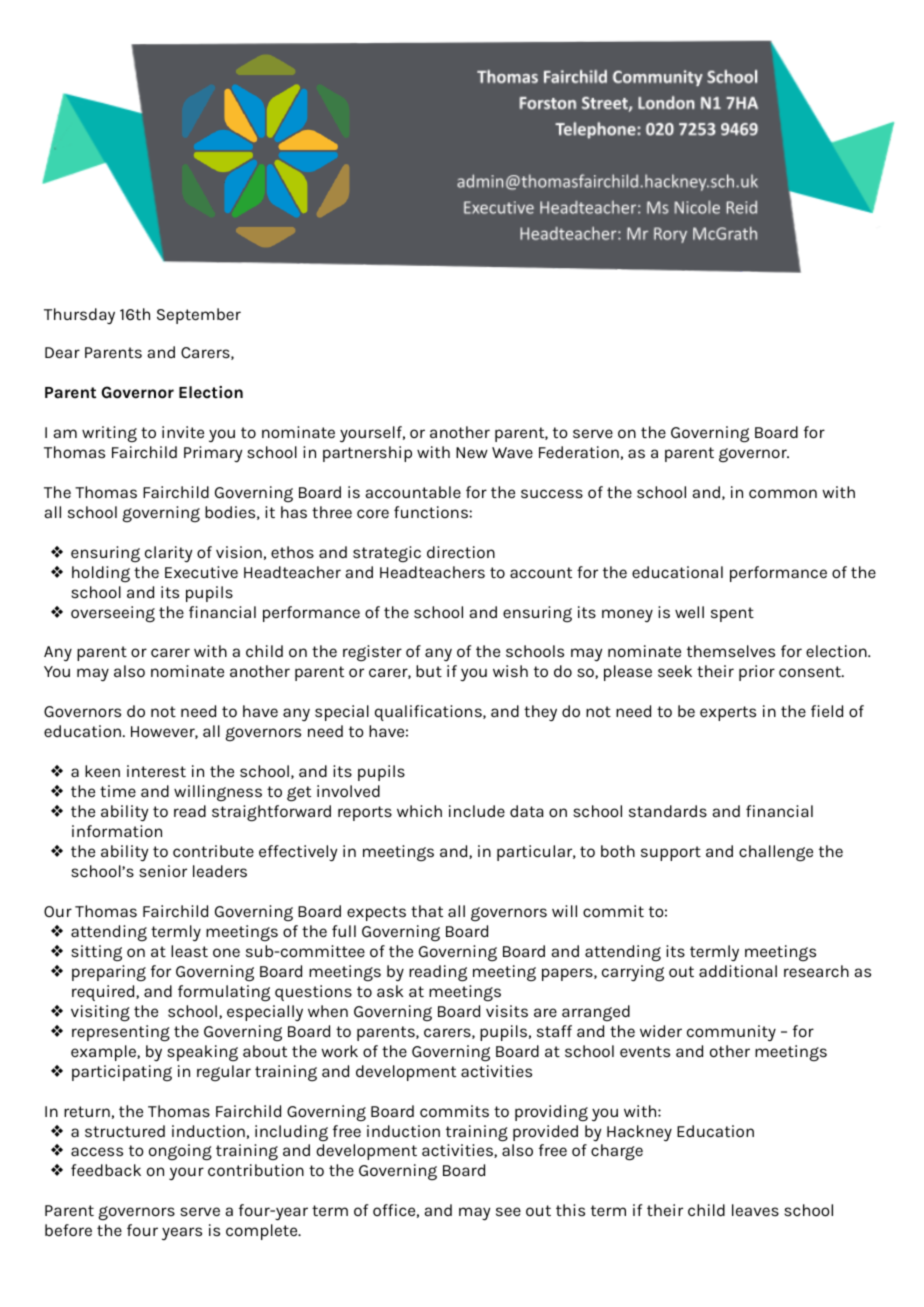  What do you see at coordinates (755, 1210) in the screenshot?
I see `leaves` at bounding box center [755, 1210].
